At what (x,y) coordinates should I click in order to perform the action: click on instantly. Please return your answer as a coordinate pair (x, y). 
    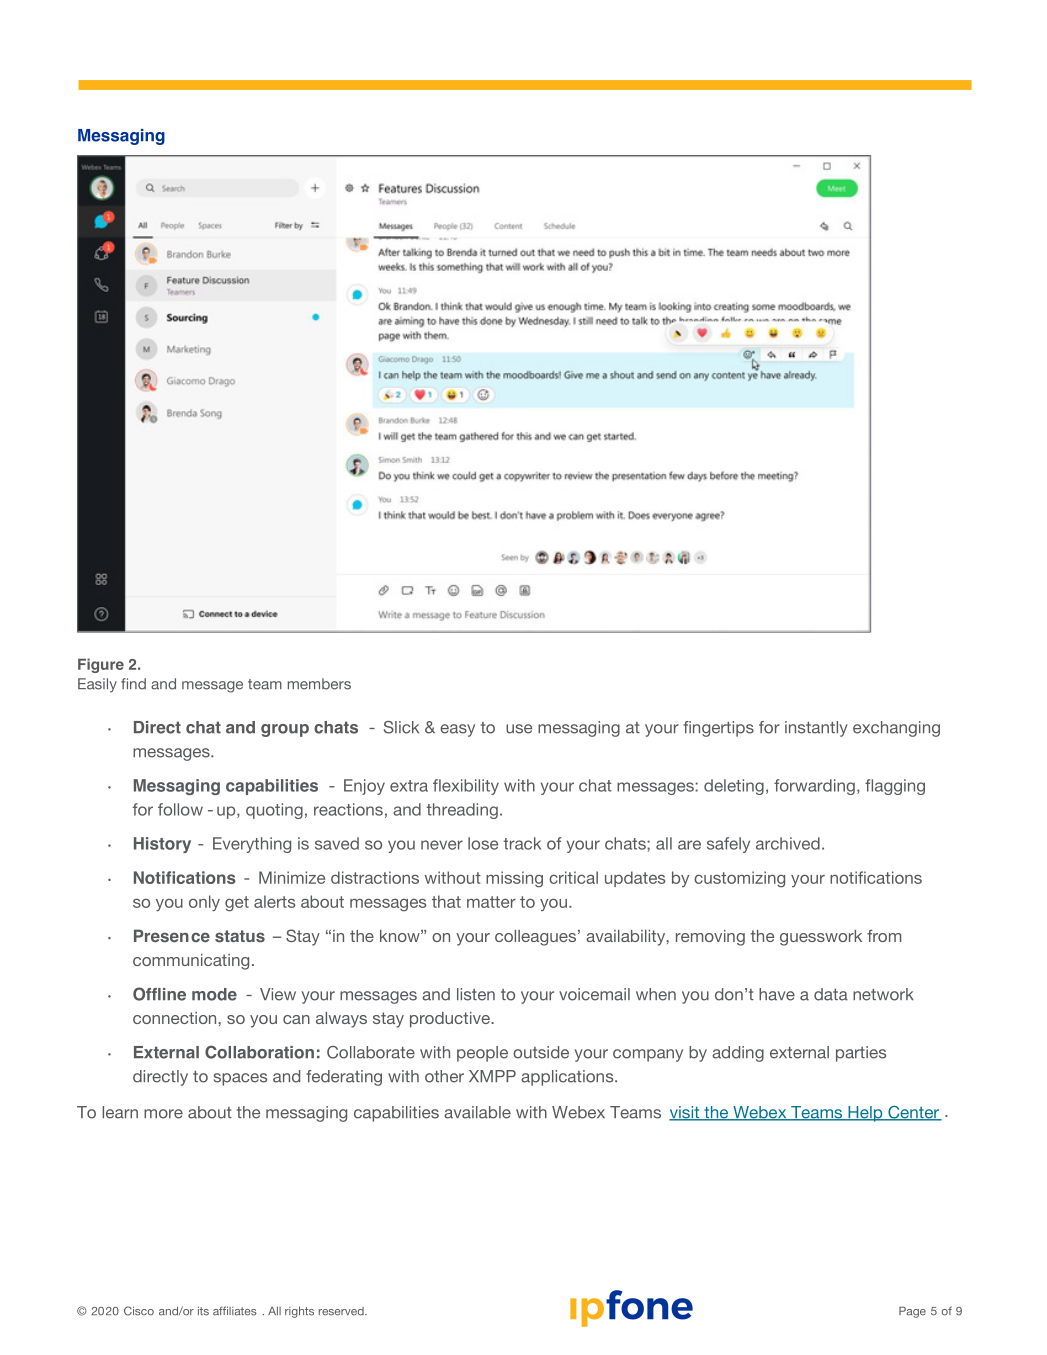
    Looking at the image, I should click on (816, 729).
